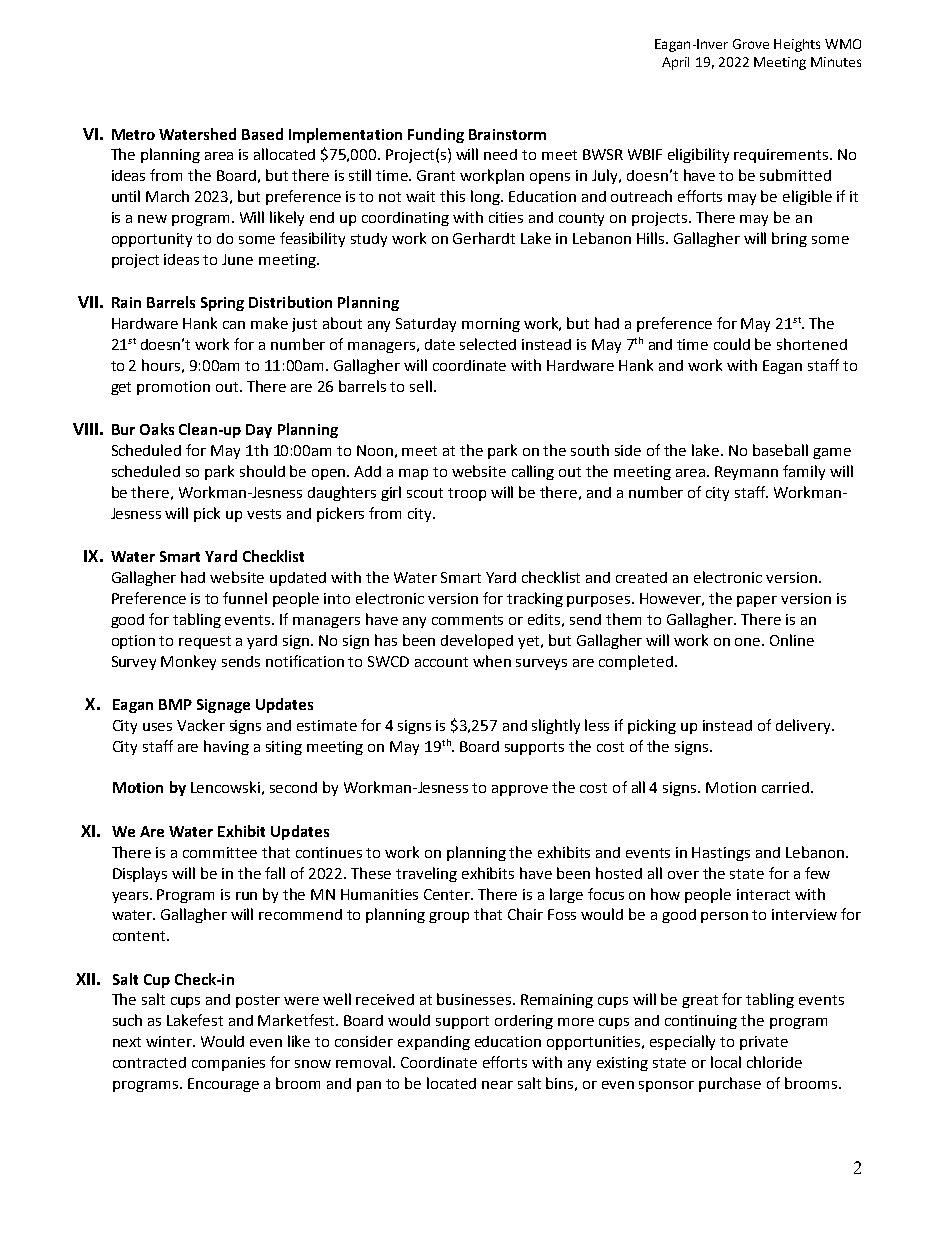  What do you see at coordinates (785, 787) in the screenshot?
I see `carried` at bounding box center [785, 787].
